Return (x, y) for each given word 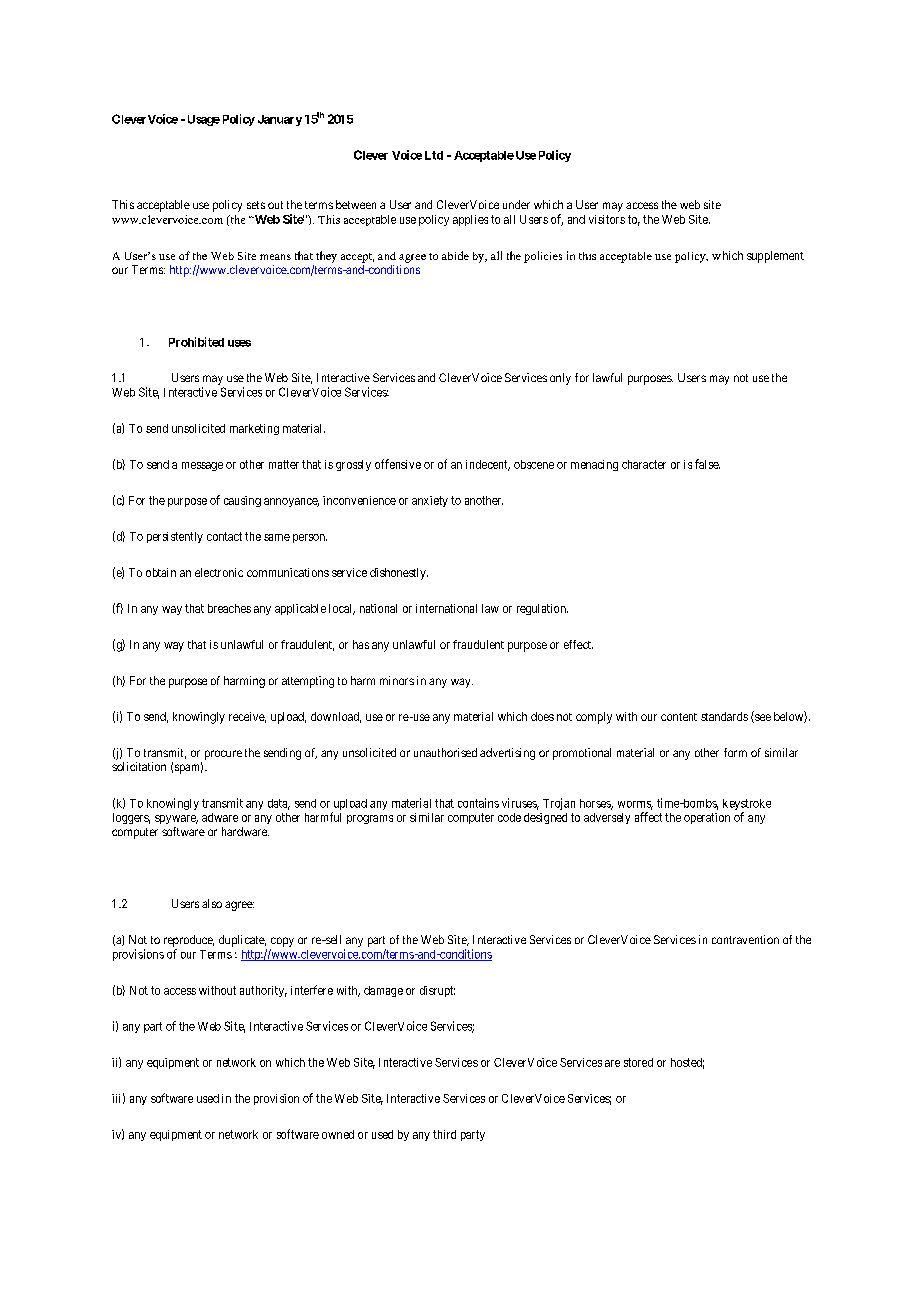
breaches (229, 608)
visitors (607, 219)
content (679, 717)
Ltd (434, 155)
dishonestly (399, 574)
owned (338, 1134)
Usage (202, 120)
